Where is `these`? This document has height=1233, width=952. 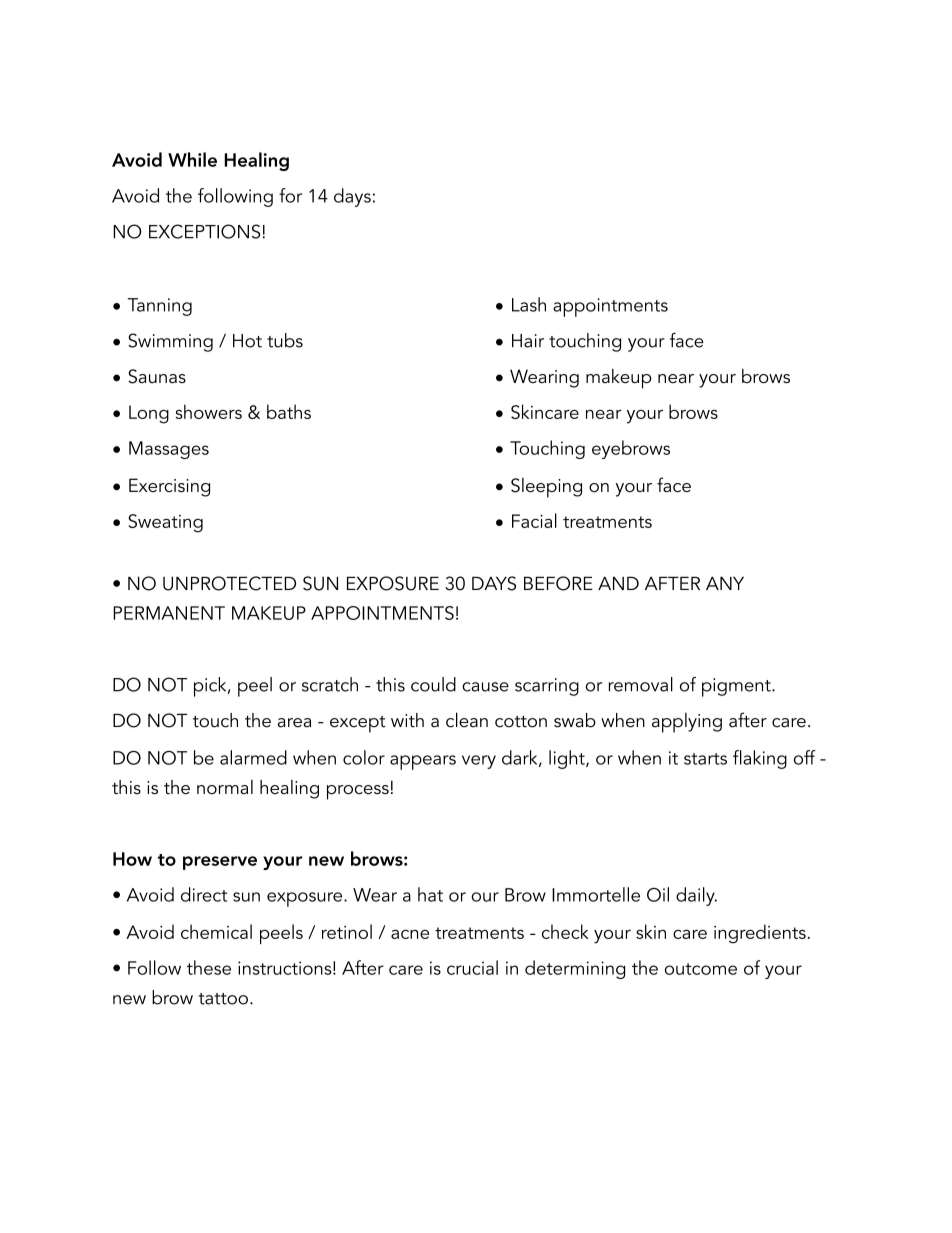
these is located at coordinates (209, 967).
